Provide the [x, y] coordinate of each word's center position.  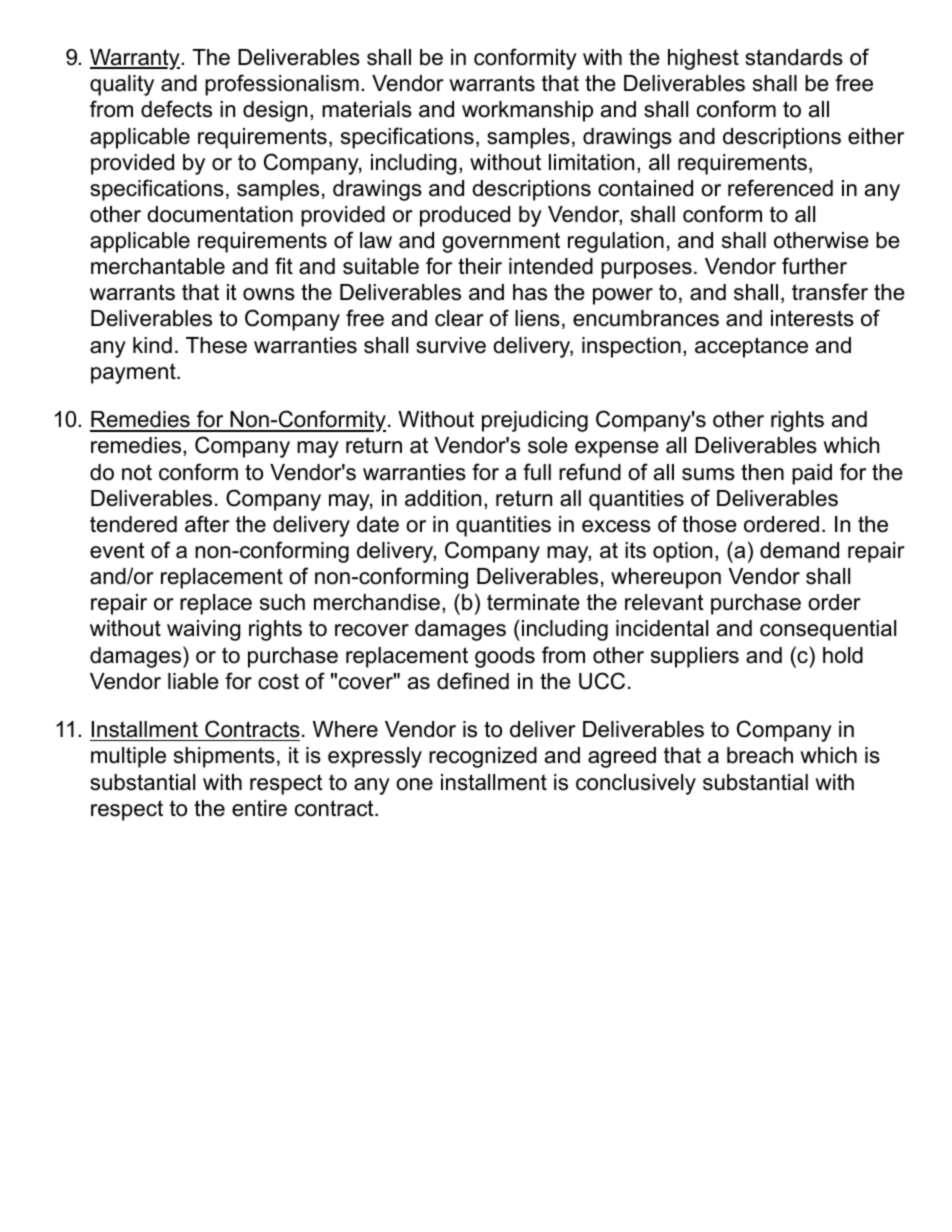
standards [794, 57]
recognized [483, 757]
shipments [224, 757]
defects [176, 109]
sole [548, 445]
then [762, 472]
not [137, 472]
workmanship [527, 111]
